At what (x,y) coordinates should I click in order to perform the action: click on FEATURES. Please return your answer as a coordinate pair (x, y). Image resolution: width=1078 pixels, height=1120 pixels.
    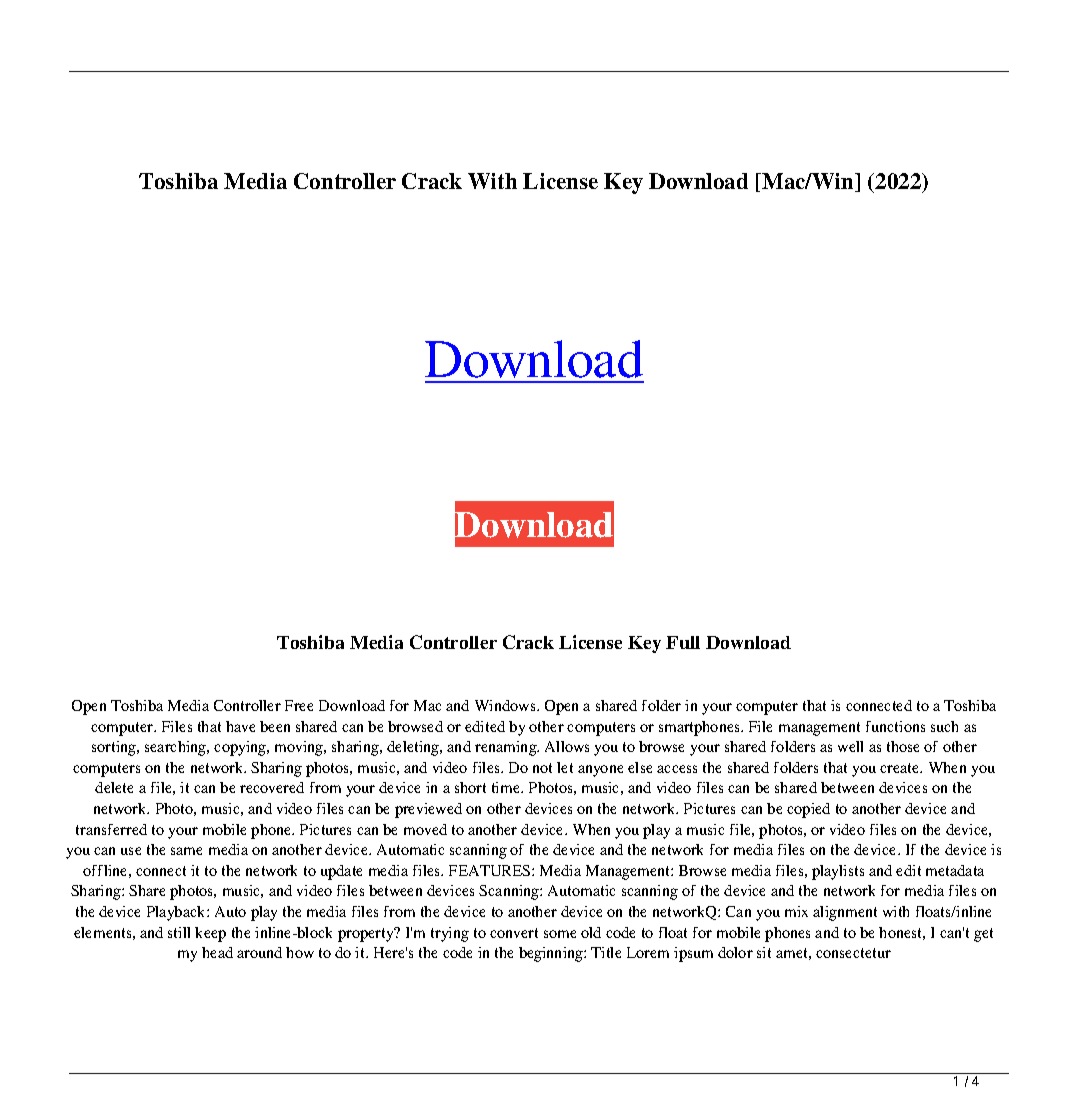
    Looking at the image, I should click on (491, 870).
